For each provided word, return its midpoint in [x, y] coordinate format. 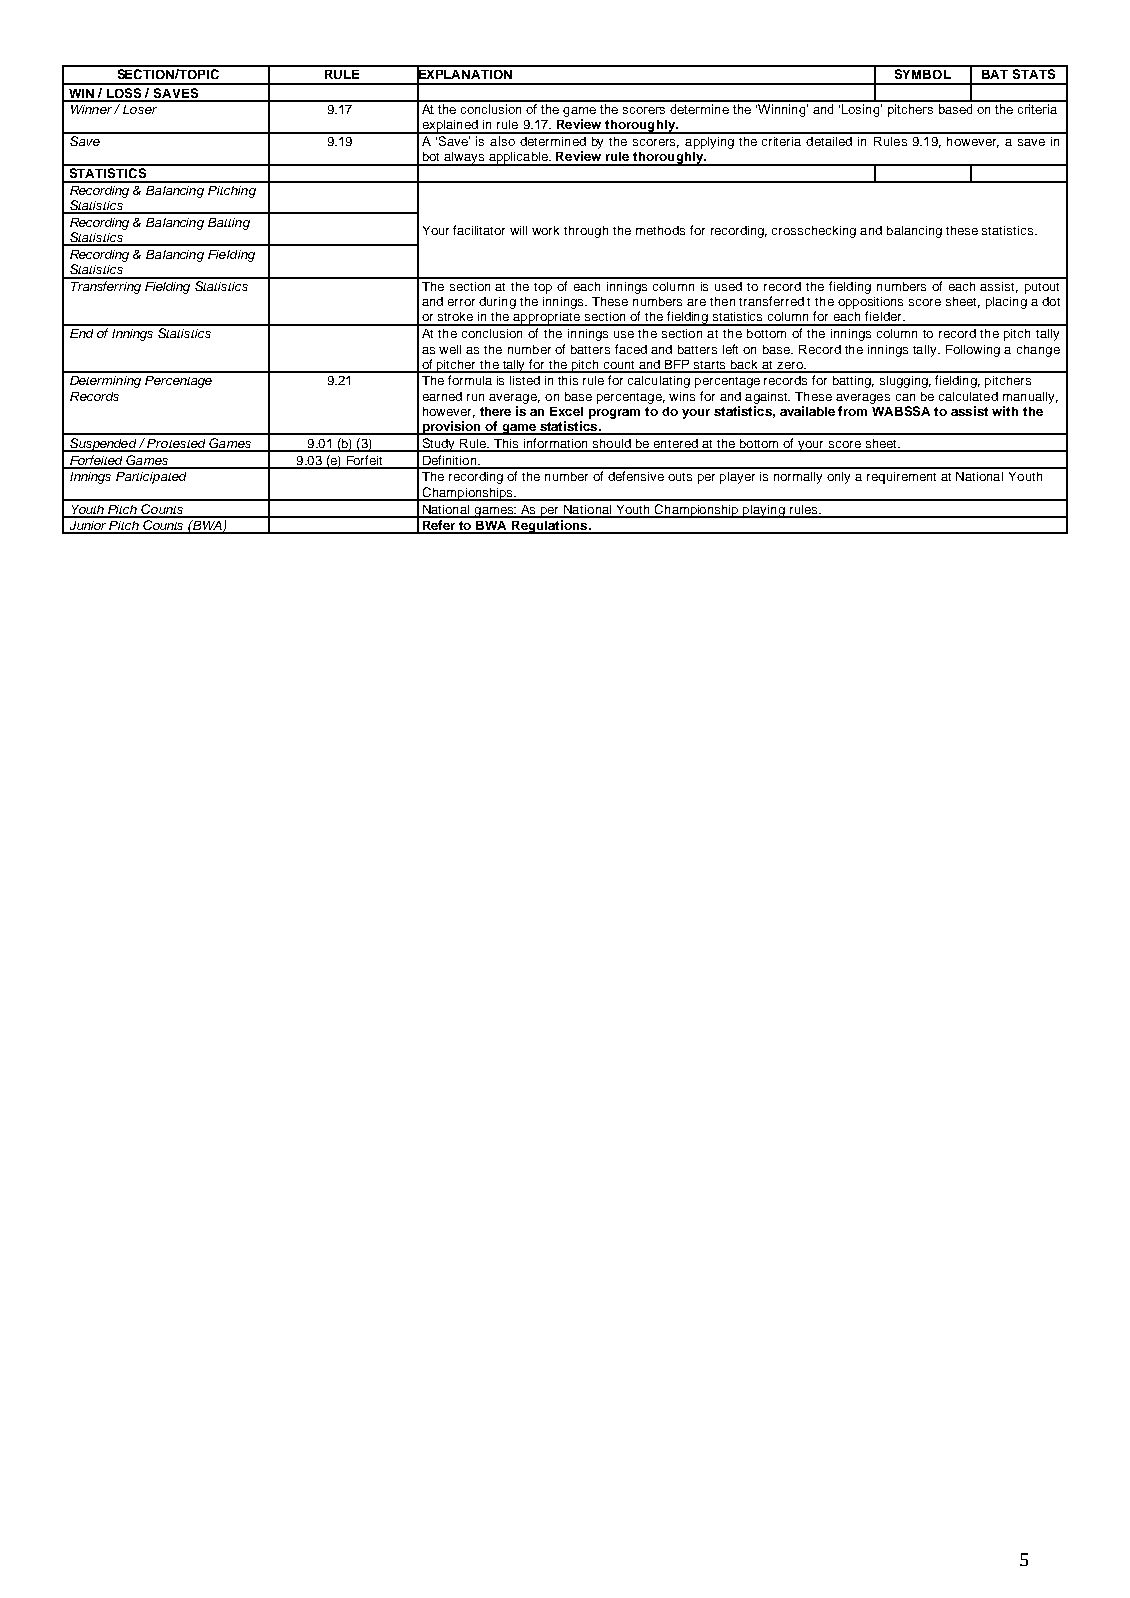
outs [680, 477]
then [722, 301]
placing [1006, 303]
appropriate [547, 319]
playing [764, 511]
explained [450, 127]
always [464, 159]
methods [660, 230]
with [1005, 411]
